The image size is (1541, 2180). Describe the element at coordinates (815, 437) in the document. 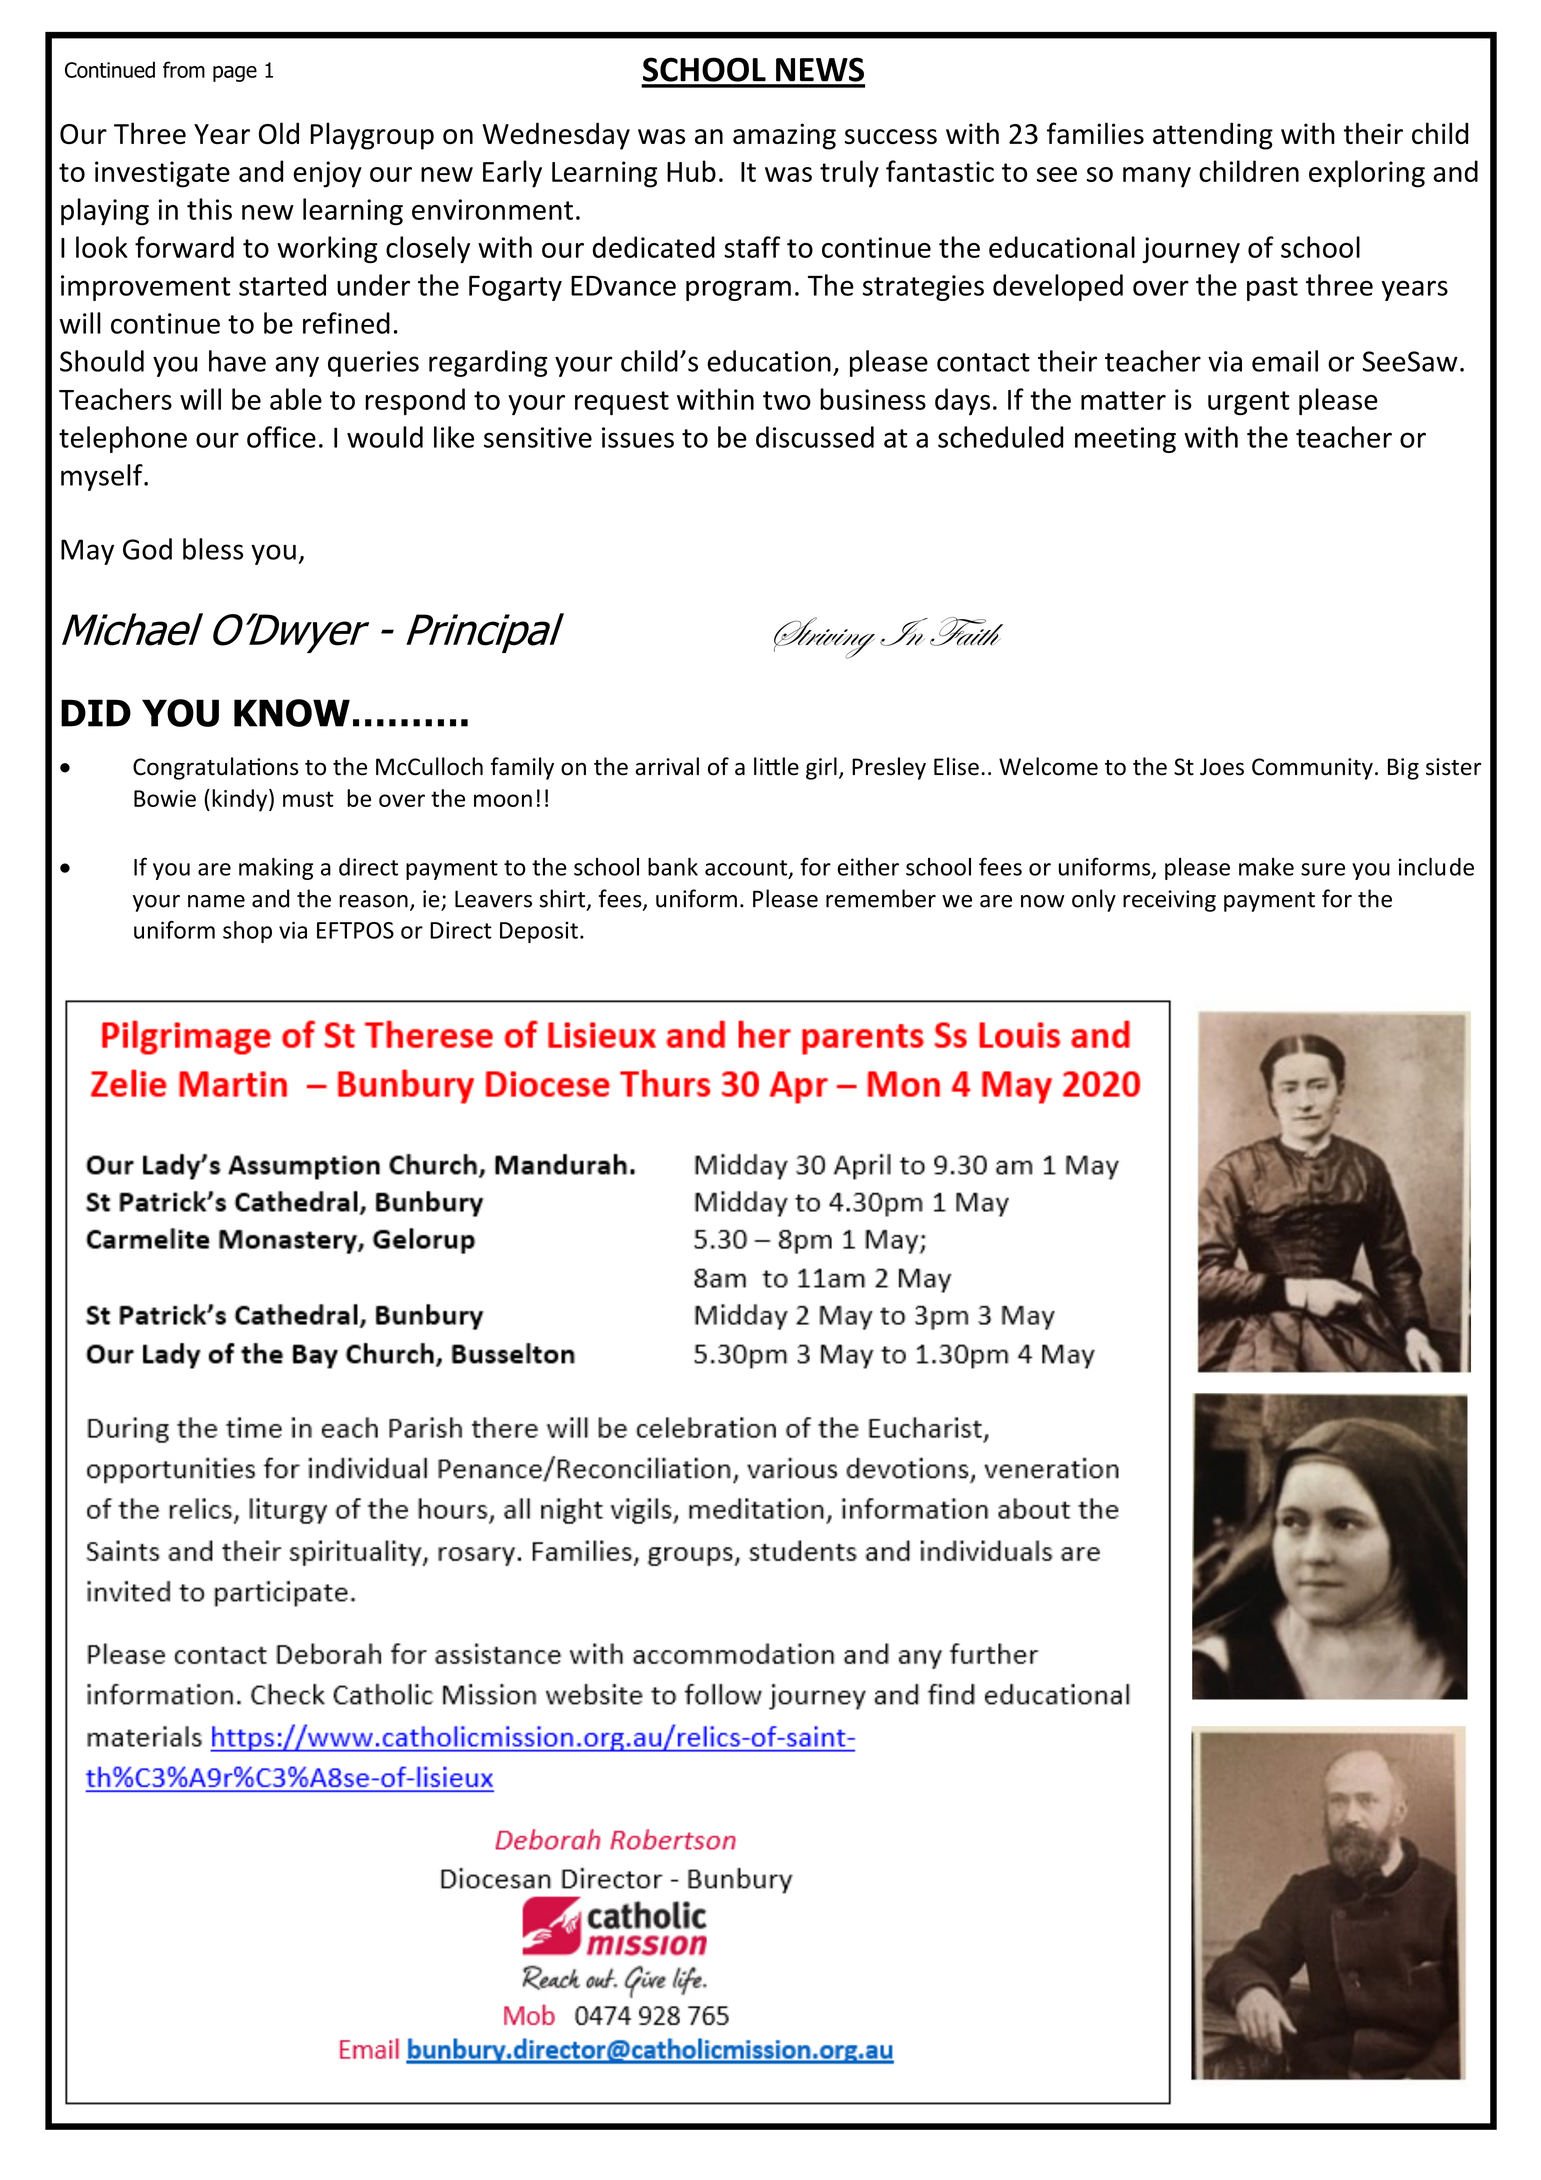

I see `discussed` at that location.
